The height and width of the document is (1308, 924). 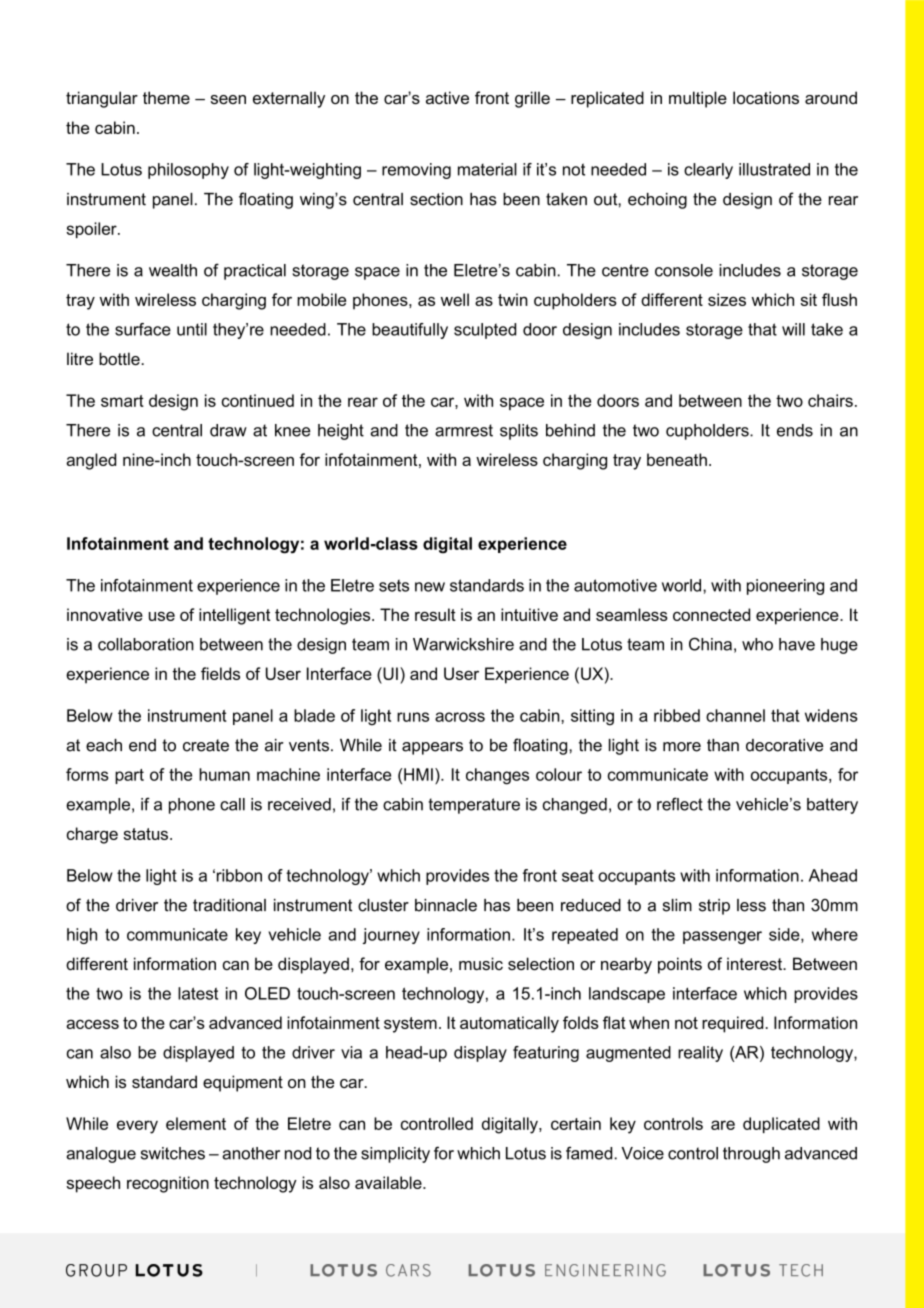 I want to click on decorative, so click(x=784, y=745).
